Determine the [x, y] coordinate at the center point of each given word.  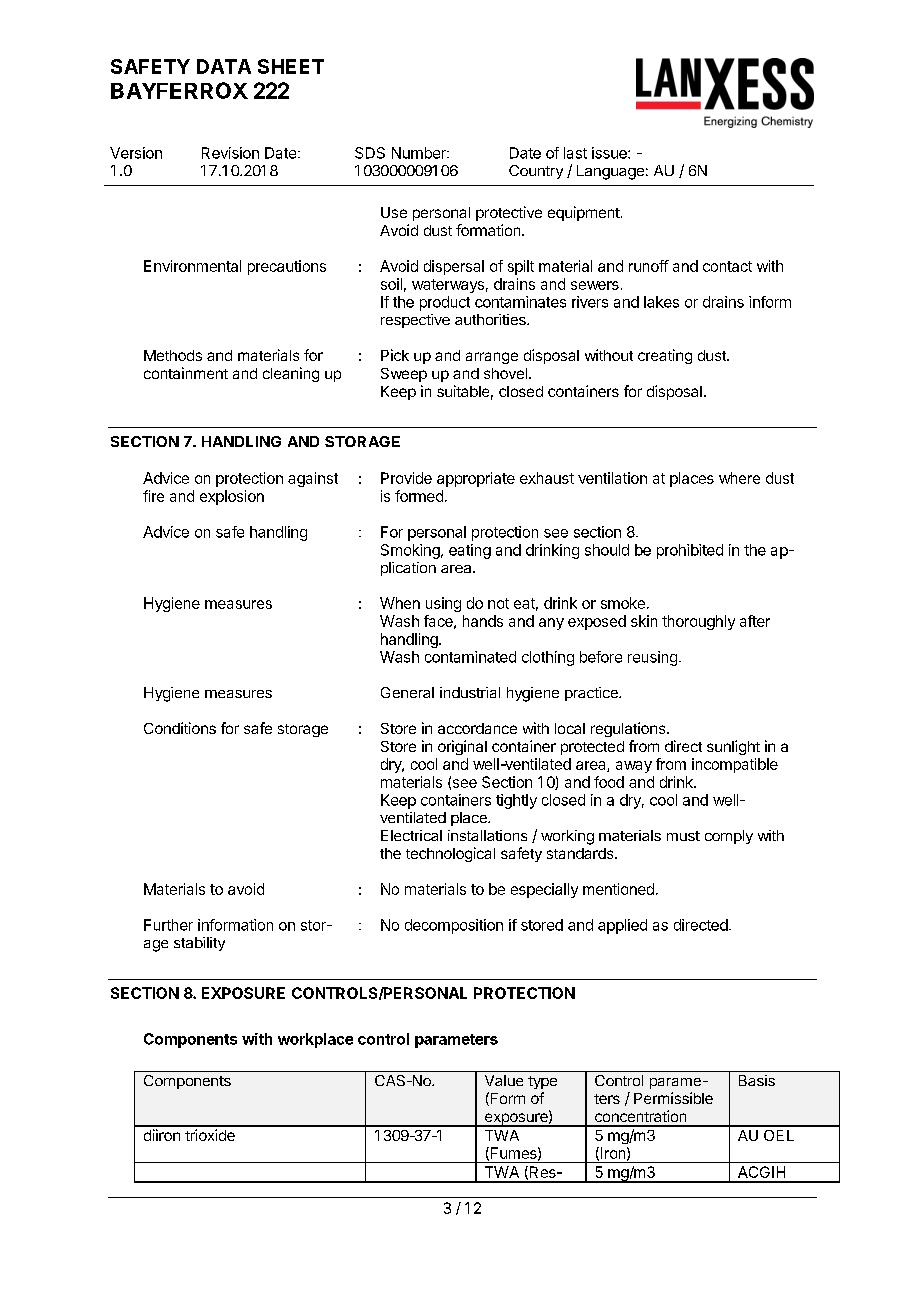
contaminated [470, 657]
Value [504, 1080]
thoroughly [698, 622]
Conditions [180, 728]
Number [420, 153]
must [683, 836]
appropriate [476, 479]
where [739, 478]
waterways [448, 286]
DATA [224, 66]
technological [450, 854]
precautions [287, 267]
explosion [232, 497]
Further [168, 925]
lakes [661, 302]
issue [610, 153]
